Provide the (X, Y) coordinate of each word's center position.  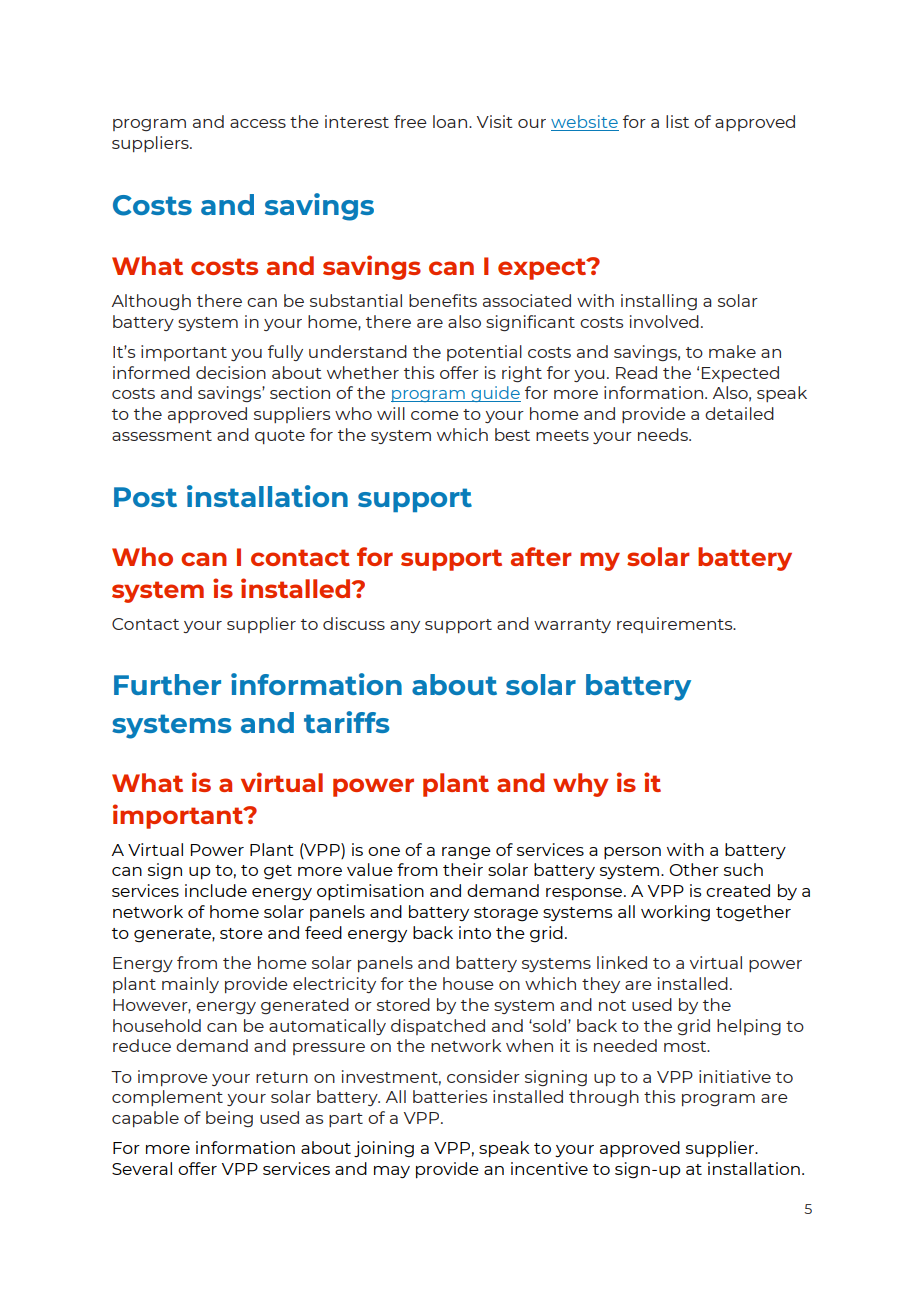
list (677, 121)
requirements (676, 625)
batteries (450, 1096)
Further (167, 684)
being (229, 1119)
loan (450, 121)
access (258, 123)
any (405, 627)
